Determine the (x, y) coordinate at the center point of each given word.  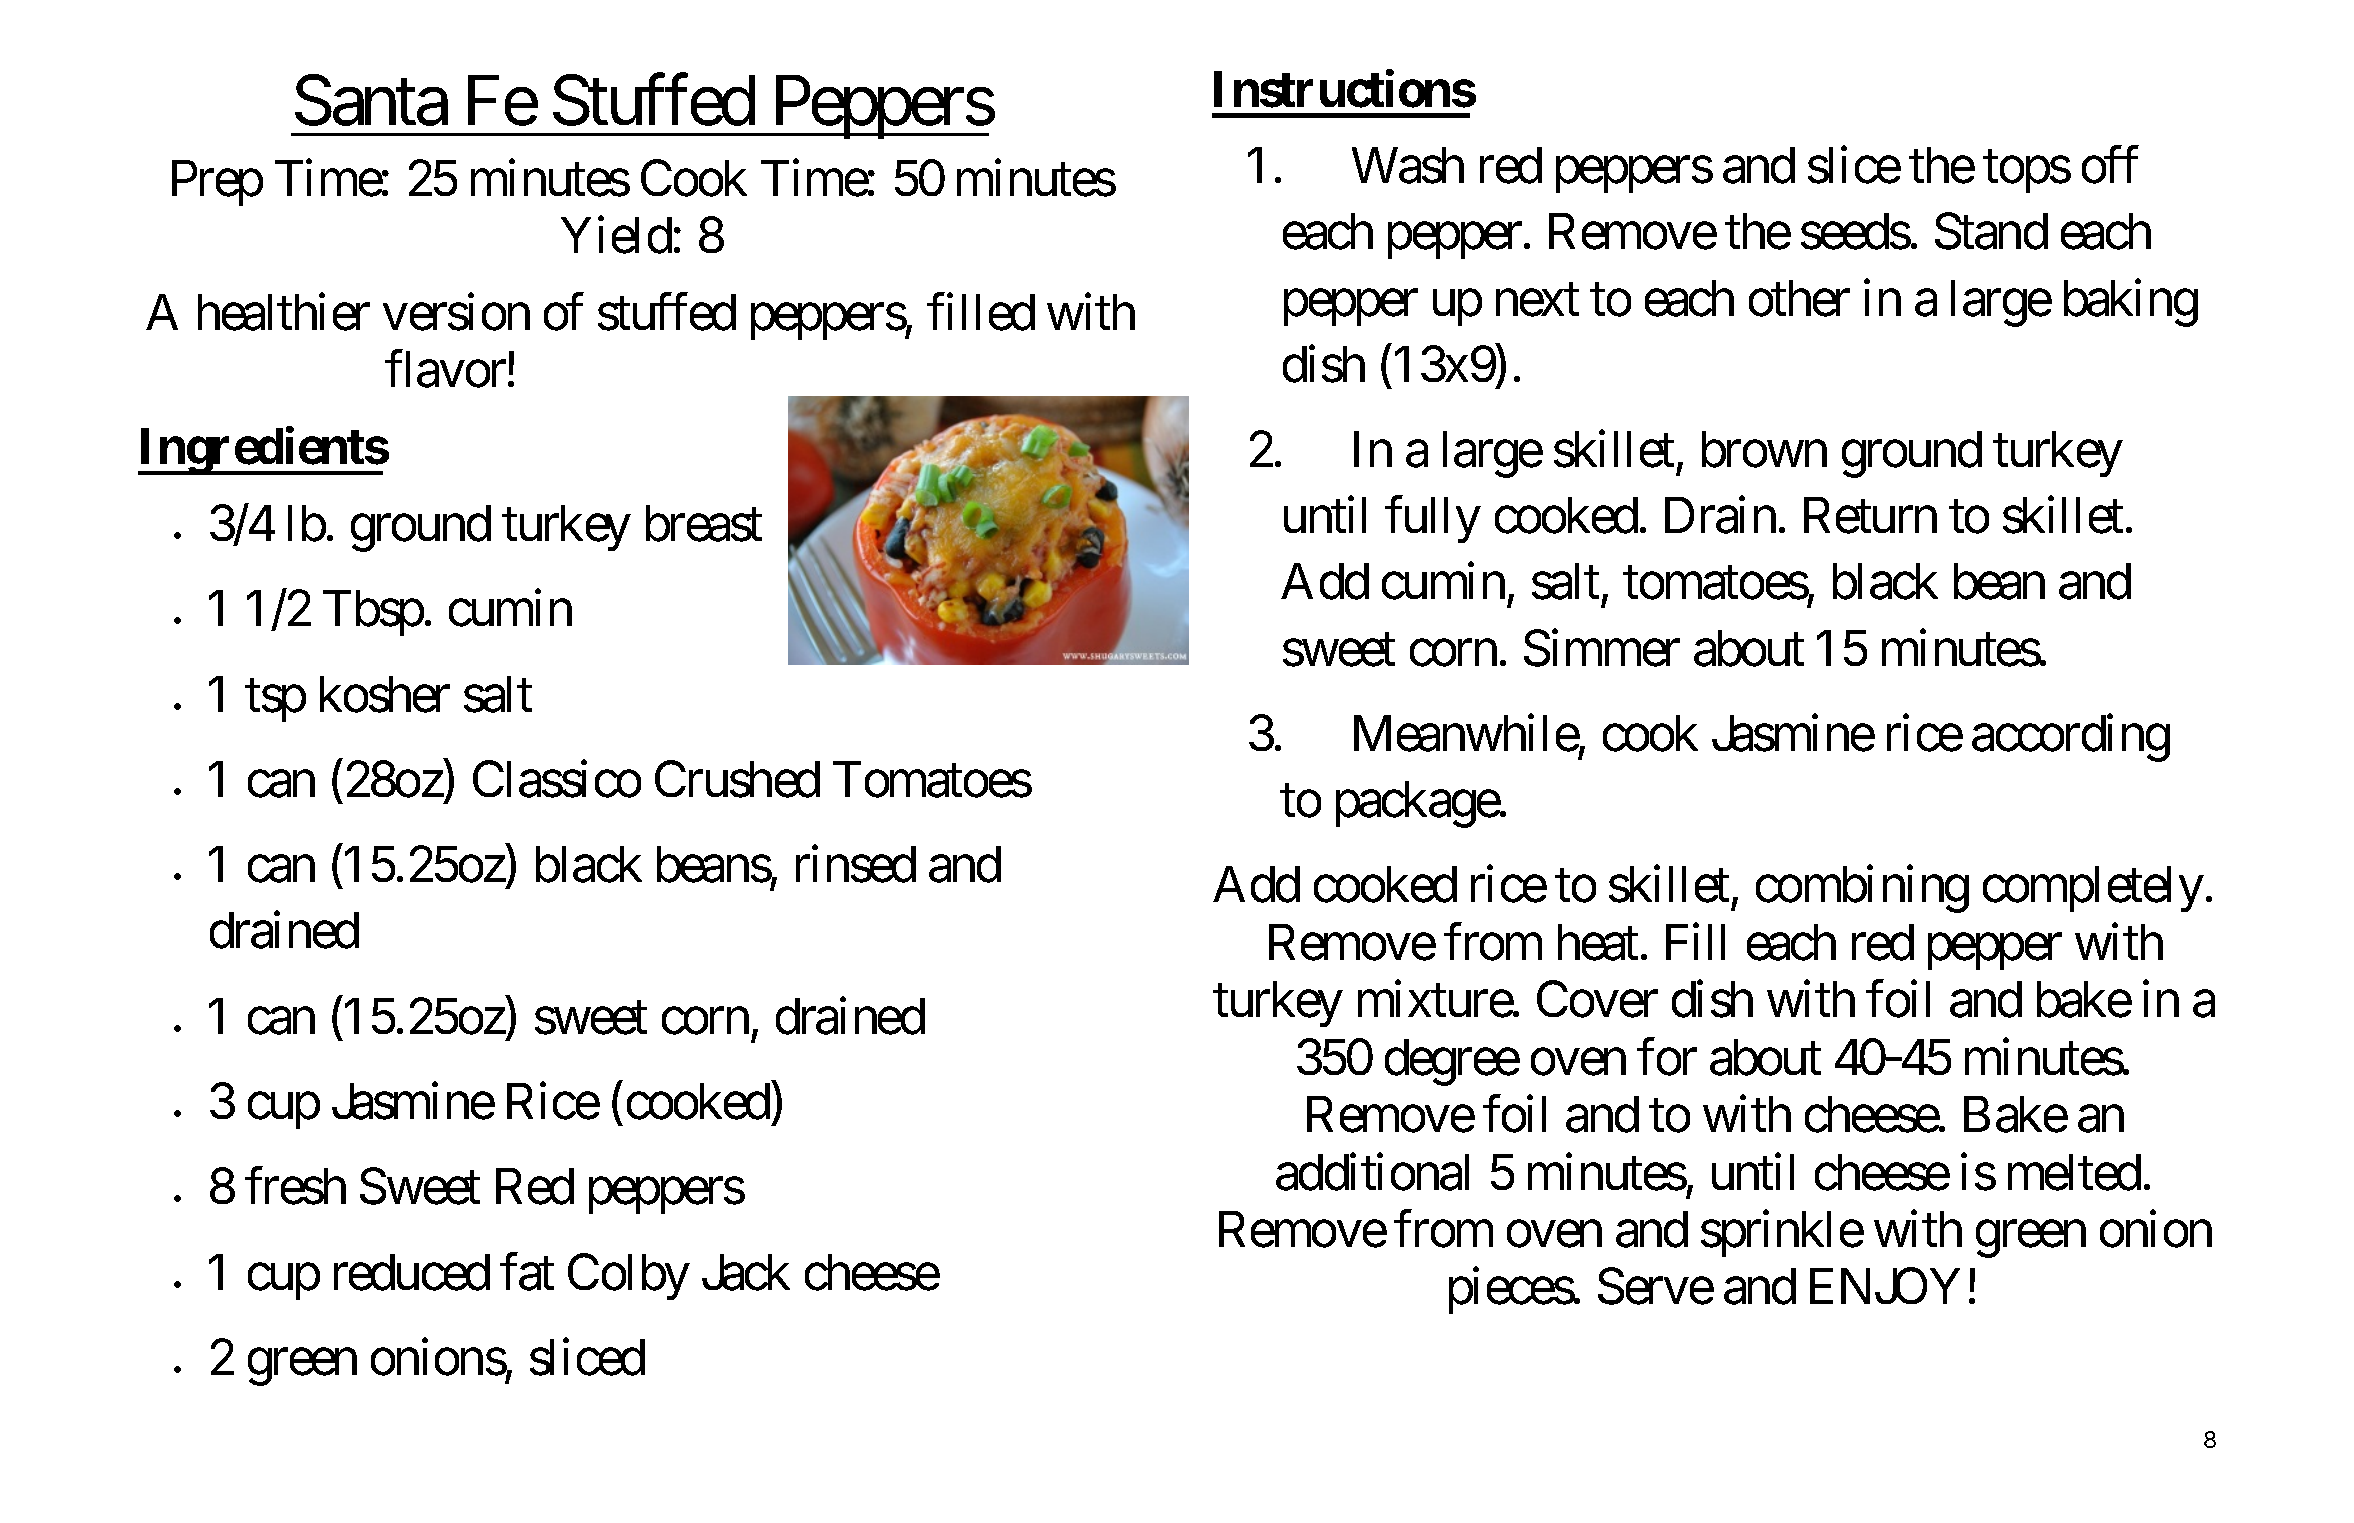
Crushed (737, 779)
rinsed (856, 864)
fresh (295, 1186)
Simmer (1602, 648)
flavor (445, 369)
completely (2093, 889)
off (2110, 165)
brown (1764, 449)
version (456, 312)
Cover (1597, 999)
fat (527, 1272)
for (1667, 1057)
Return (1870, 516)
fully (1433, 520)
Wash (1408, 165)
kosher (385, 694)
